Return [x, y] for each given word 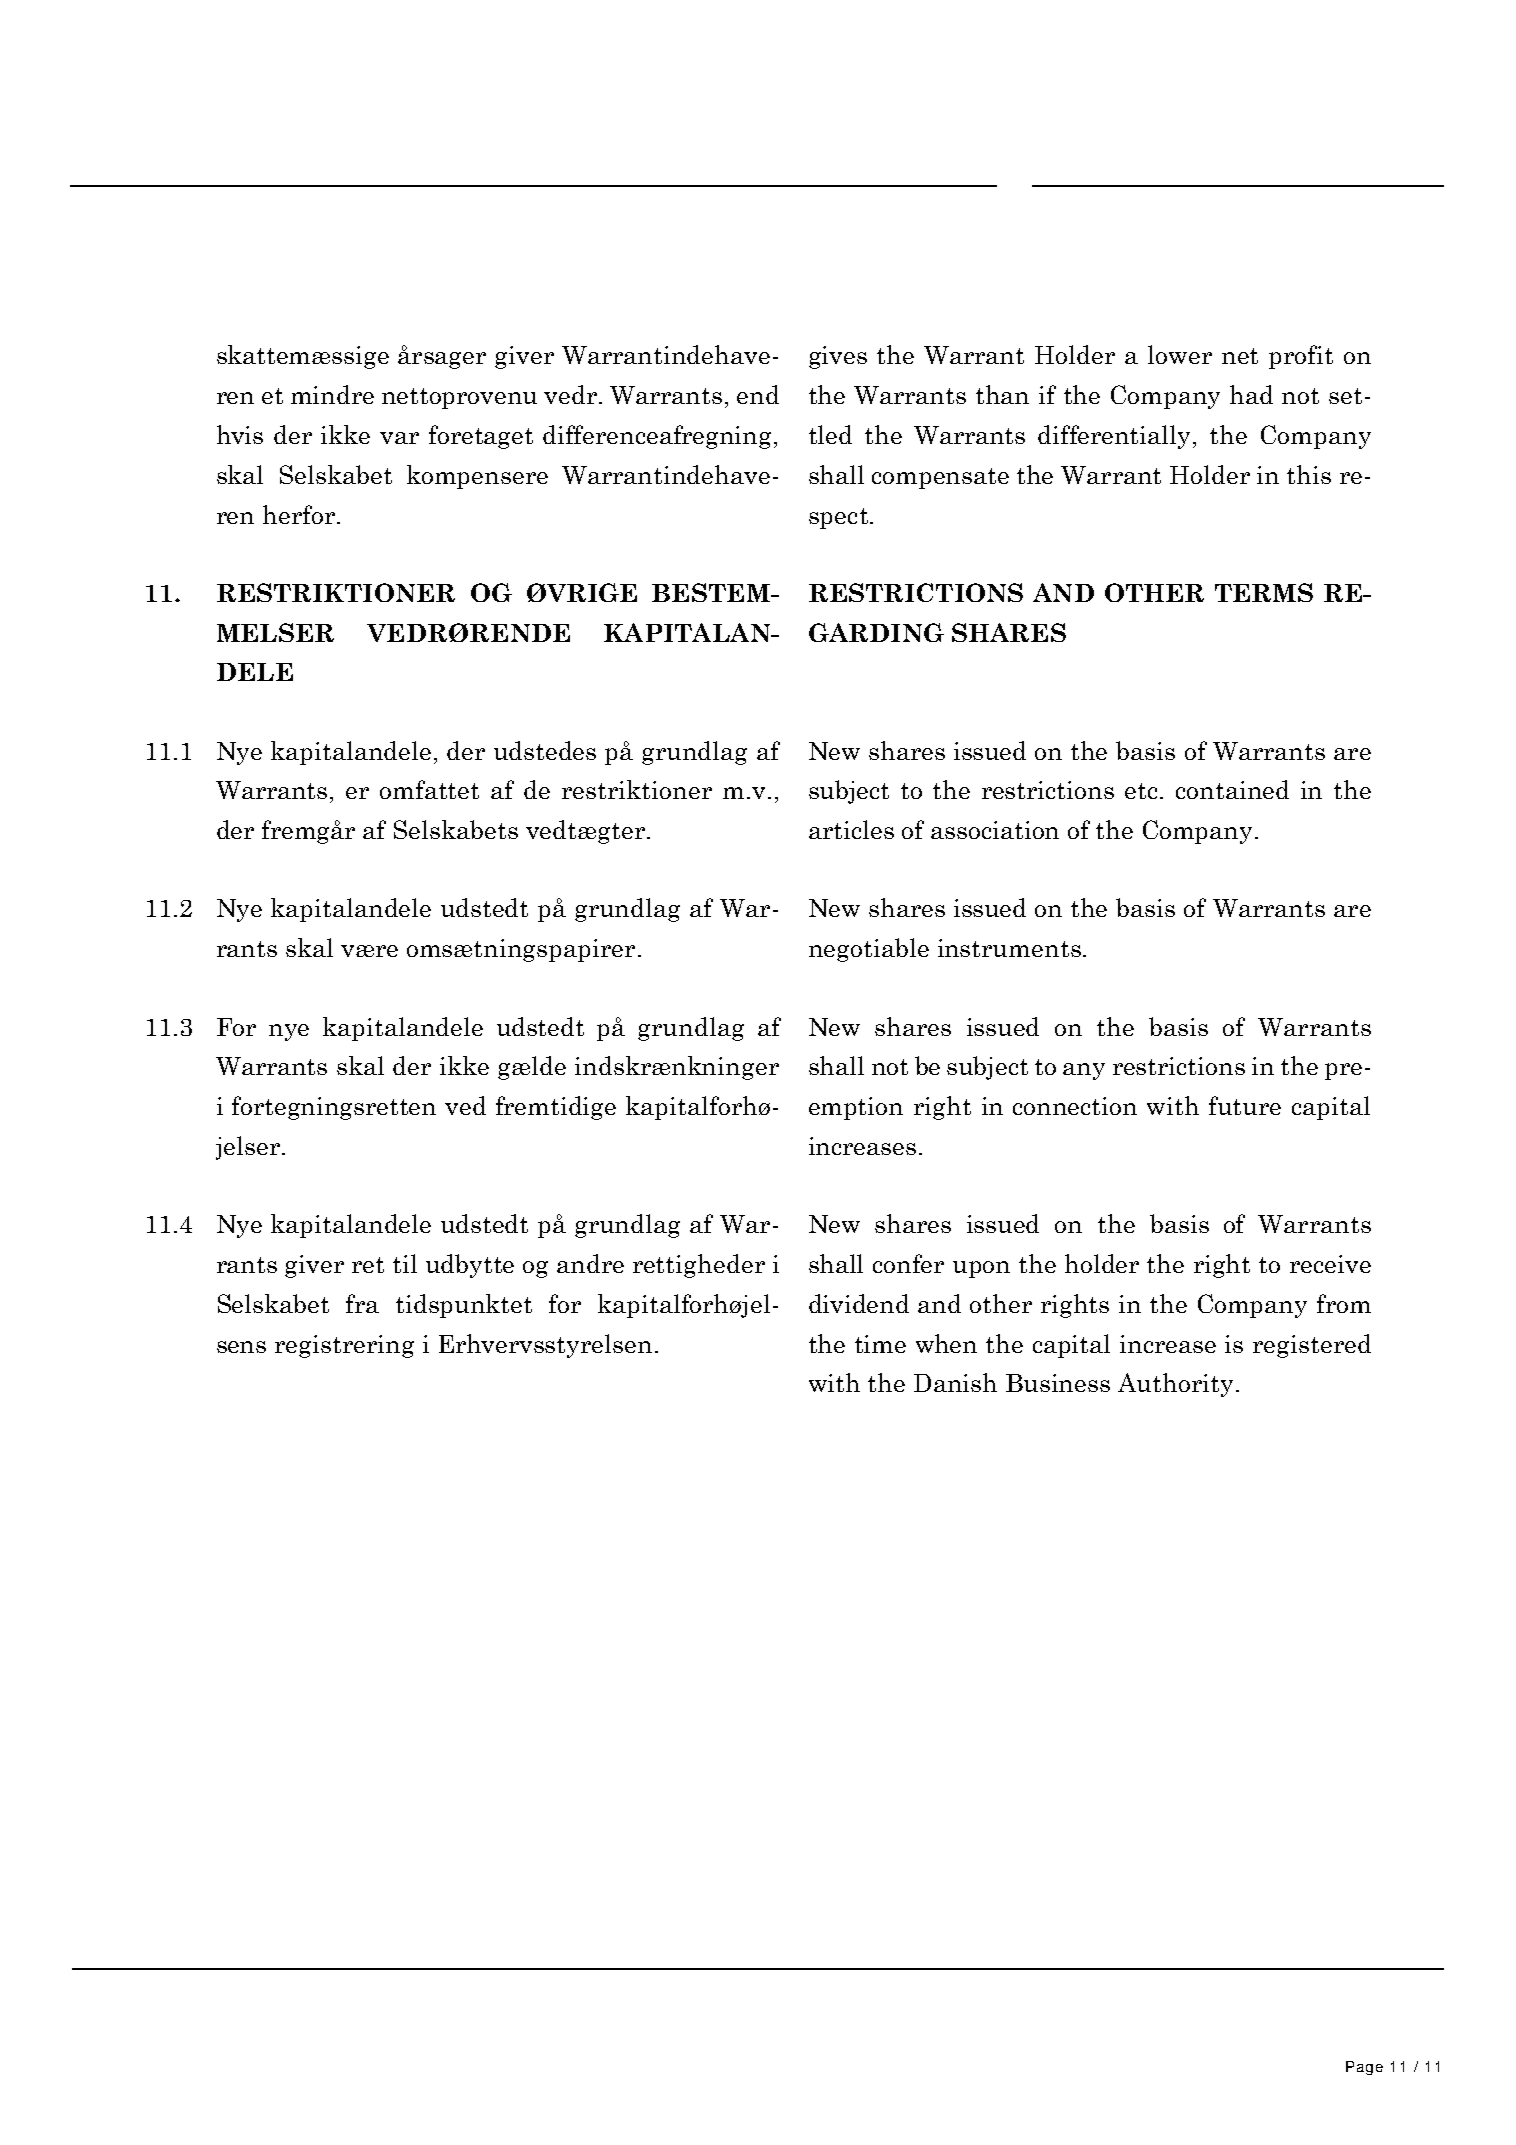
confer [908, 1263]
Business [1058, 1383]
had [1251, 394]
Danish [955, 1382]
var [399, 438]
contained [1232, 789]
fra [362, 1303]
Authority [1175, 1385]
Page [1364, 2068]
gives [838, 357]
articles [851, 829]
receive [1330, 1264]
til [405, 1263]
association [995, 830]
